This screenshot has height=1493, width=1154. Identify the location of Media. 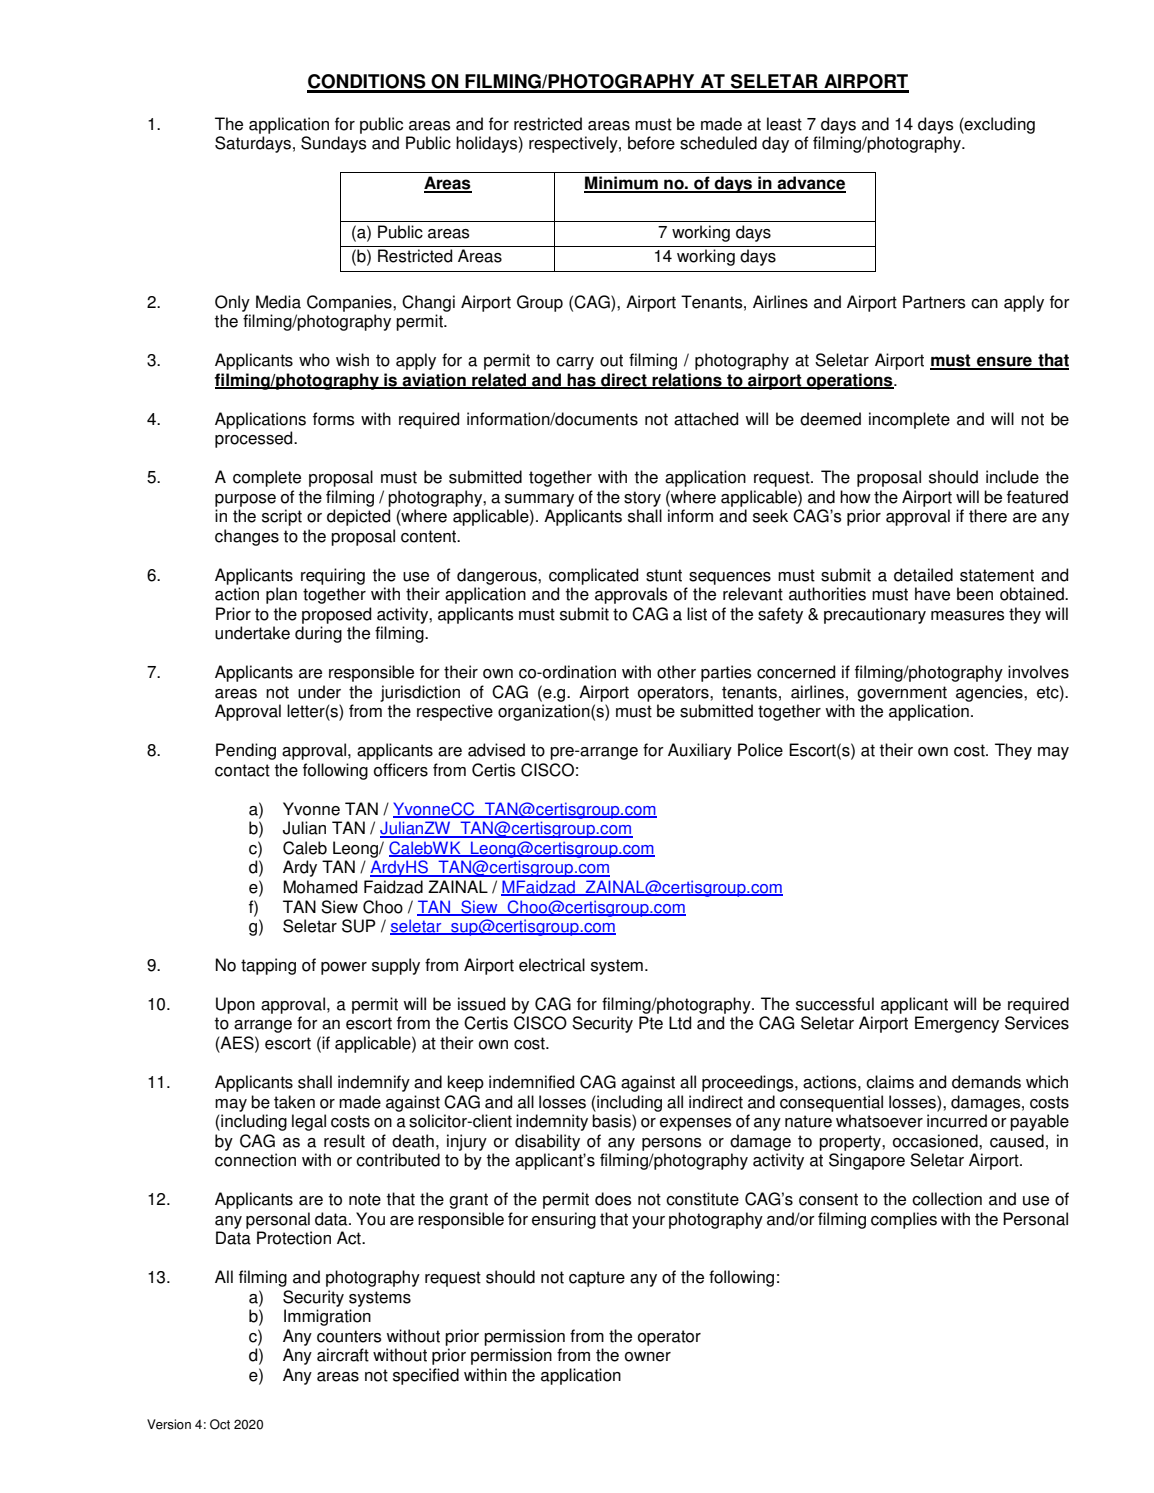
(278, 302).
